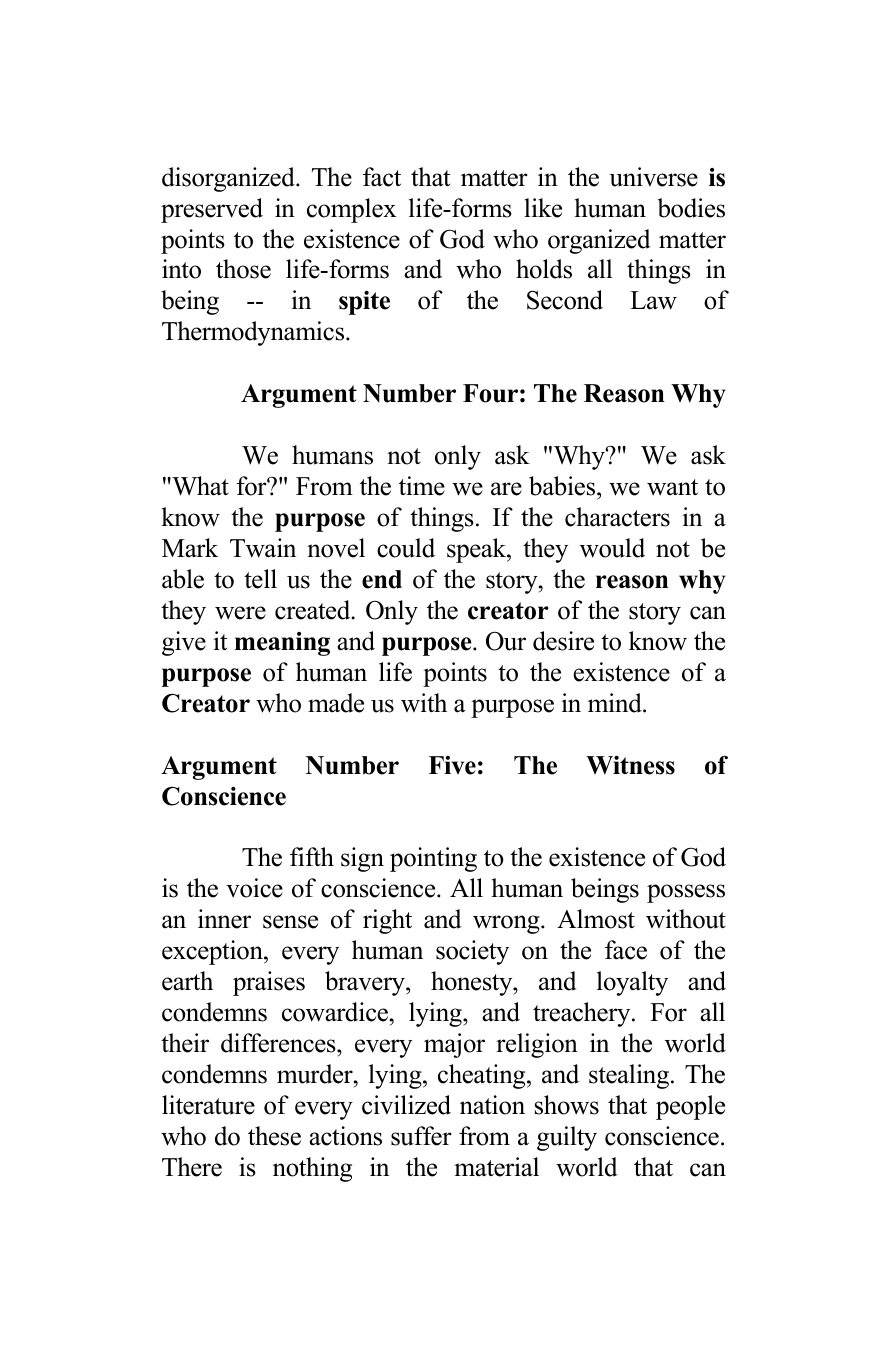  What do you see at coordinates (653, 177) in the screenshot?
I see `universe` at bounding box center [653, 177].
